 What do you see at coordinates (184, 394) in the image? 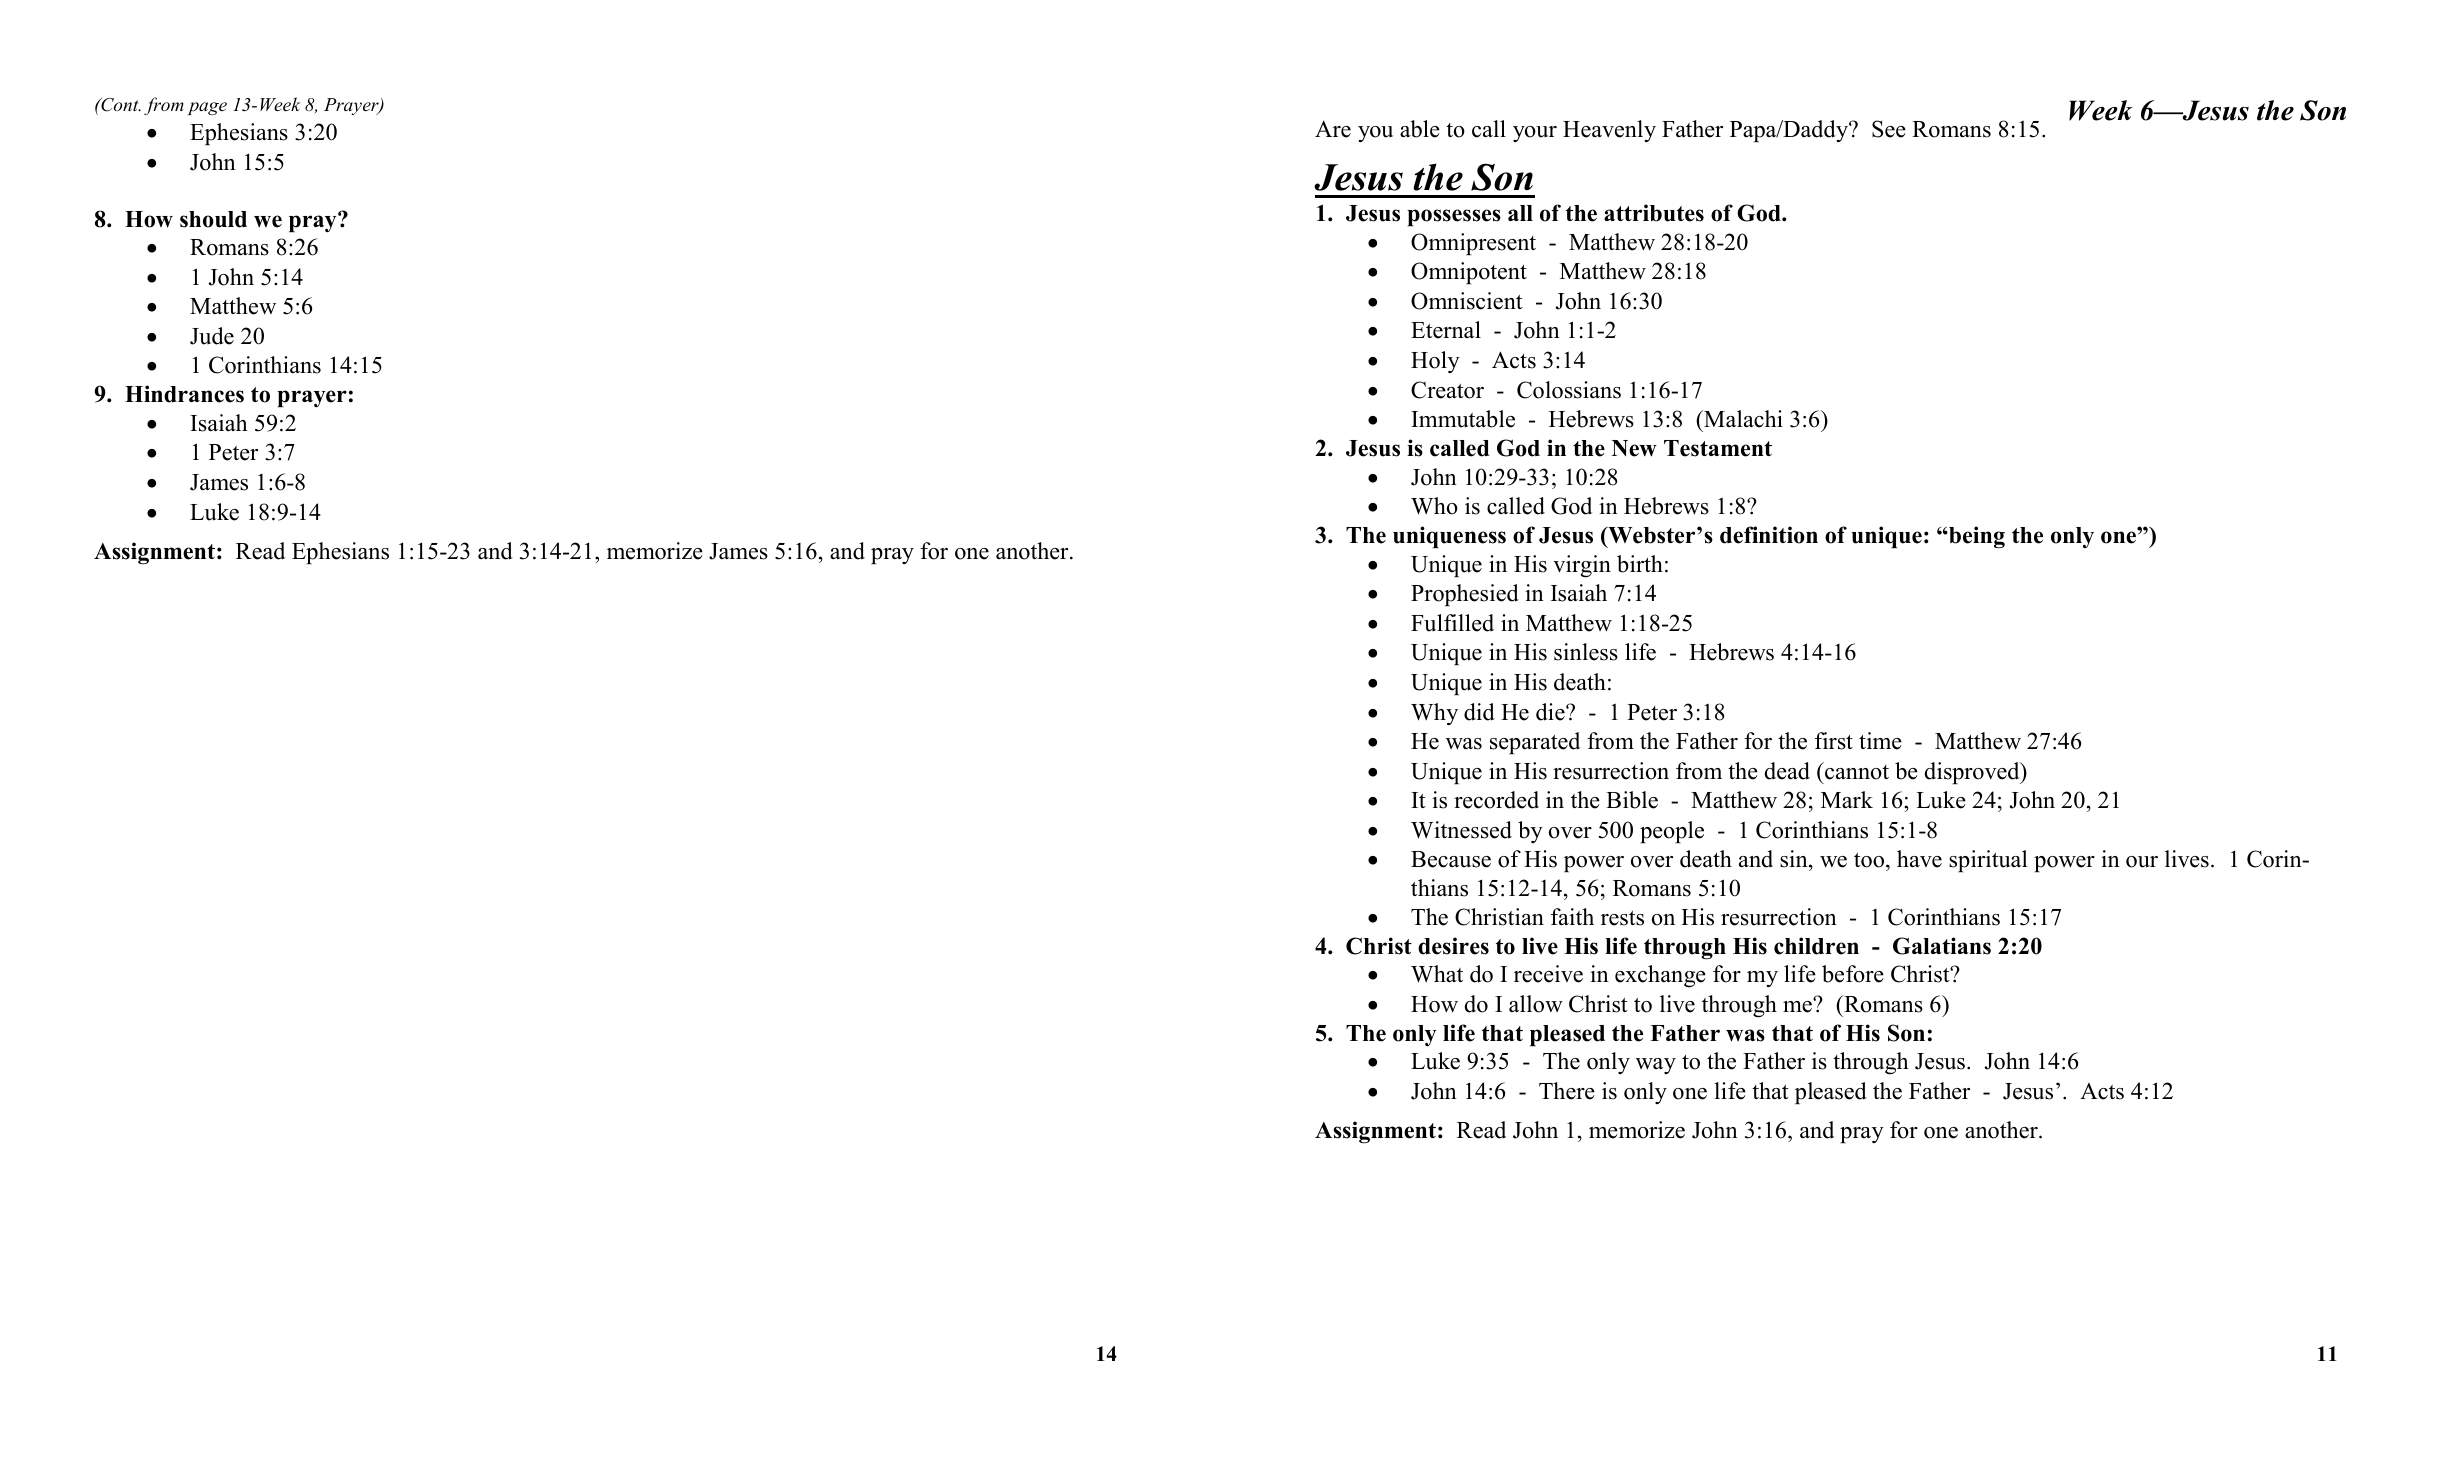
I see `Hindrances` at bounding box center [184, 394].
